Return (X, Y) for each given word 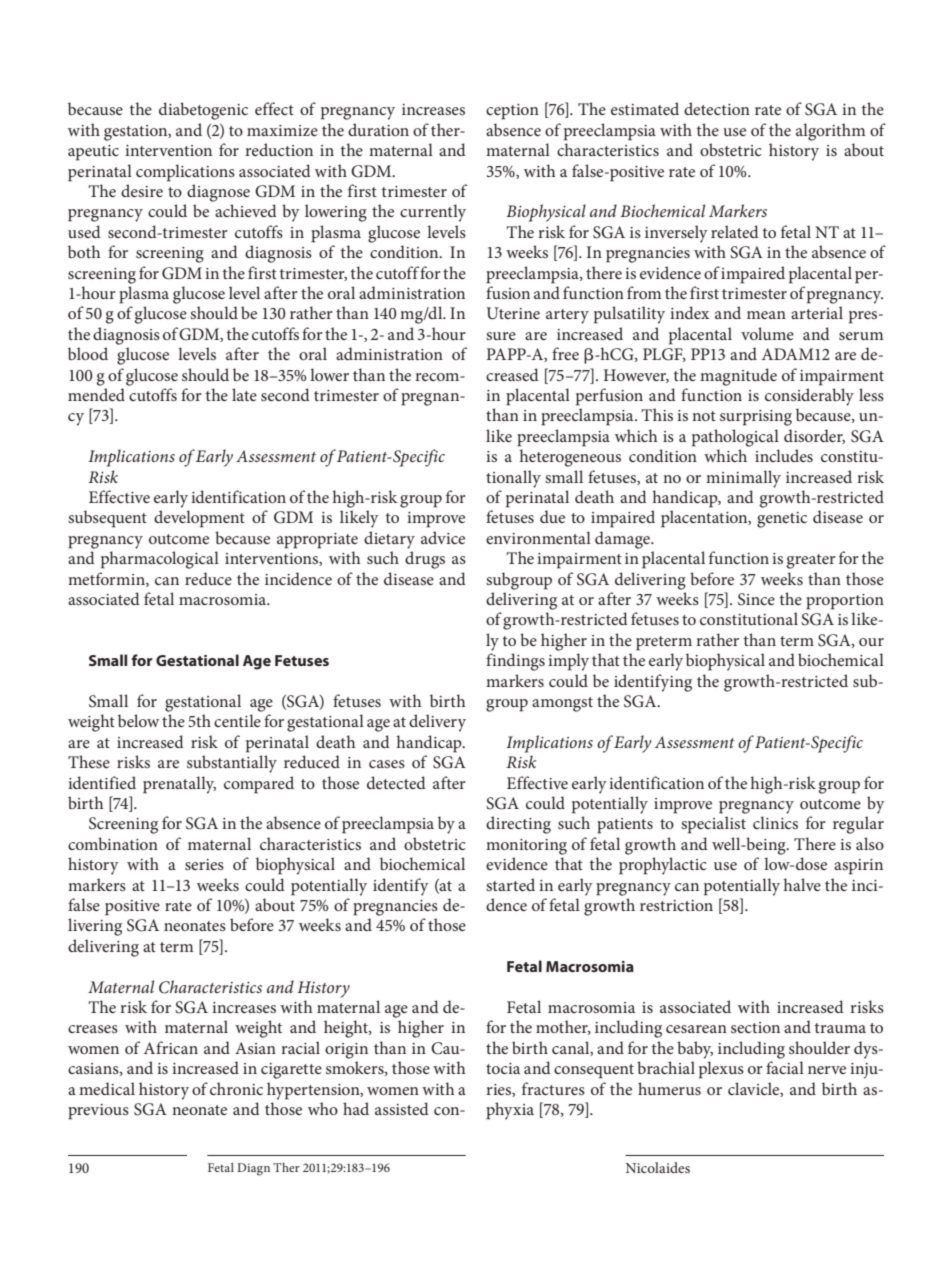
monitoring (526, 847)
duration (378, 129)
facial (785, 1067)
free (565, 353)
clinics (775, 822)
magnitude (738, 377)
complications (185, 173)
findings (515, 662)
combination (113, 843)
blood (88, 353)
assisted (402, 1108)
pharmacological (160, 560)
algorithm (830, 132)
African (171, 1047)
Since (756, 599)
